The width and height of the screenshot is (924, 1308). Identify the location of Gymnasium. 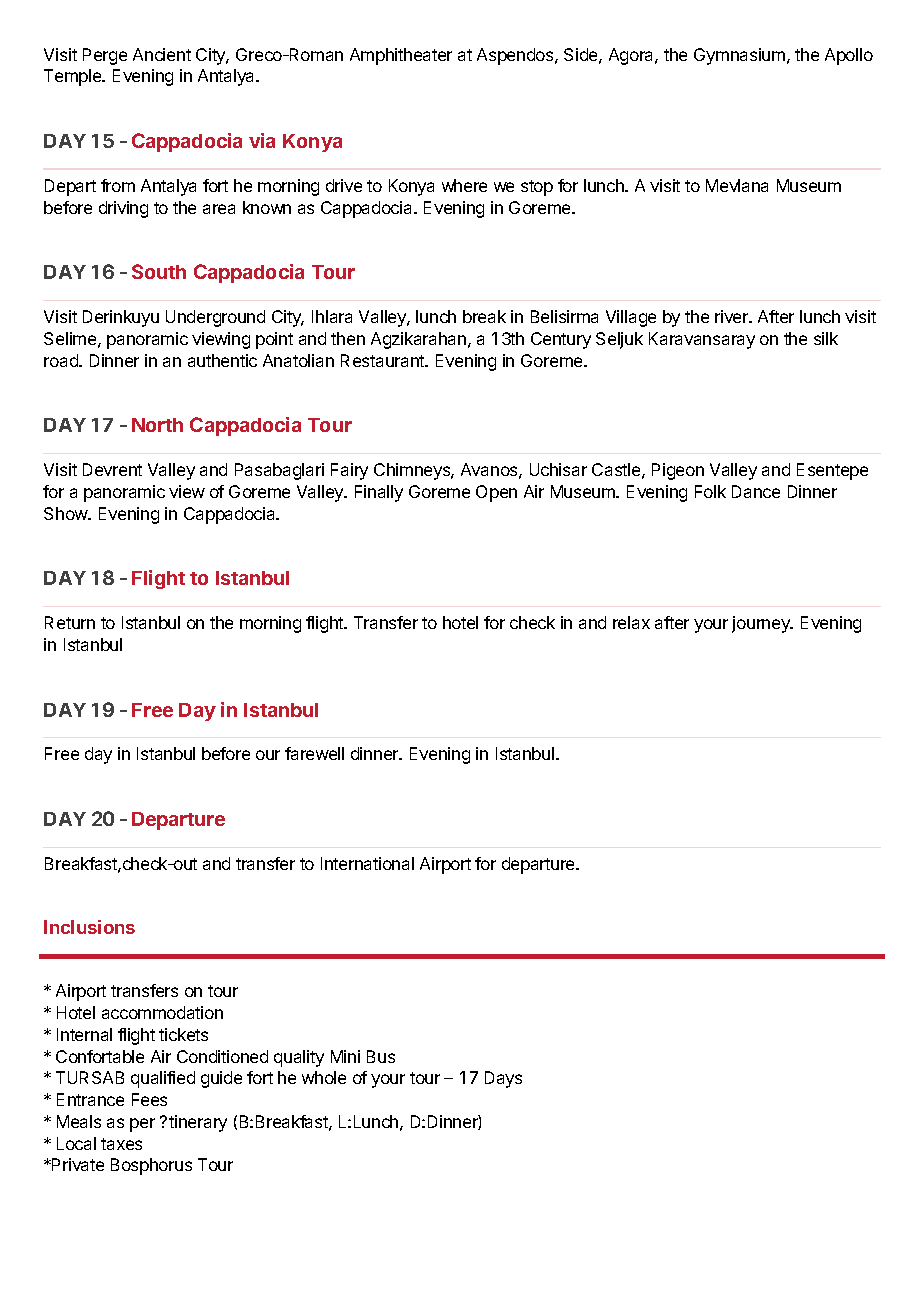
(739, 56).
